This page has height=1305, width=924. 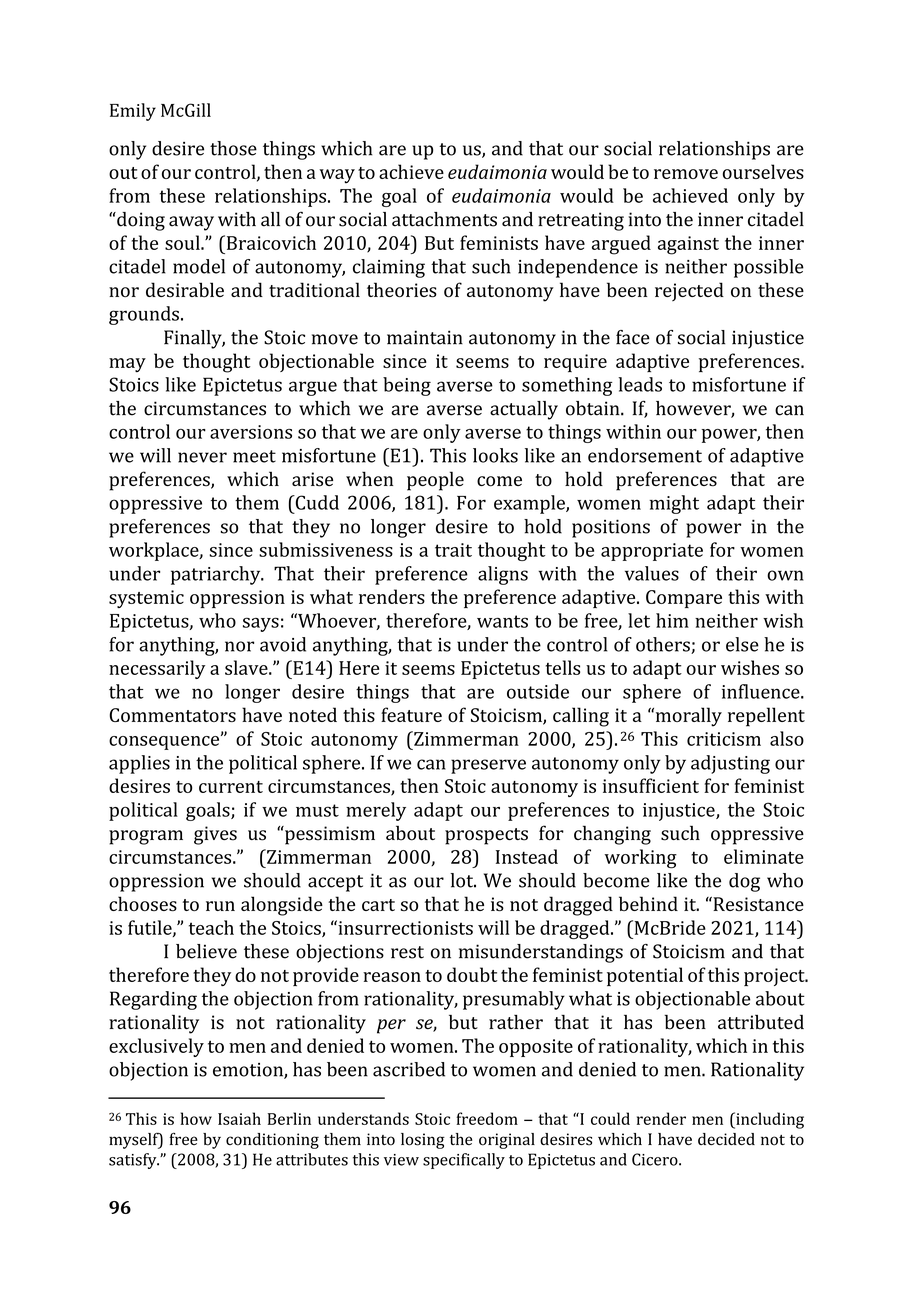 I want to click on aversions, so click(x=251, y=432).
